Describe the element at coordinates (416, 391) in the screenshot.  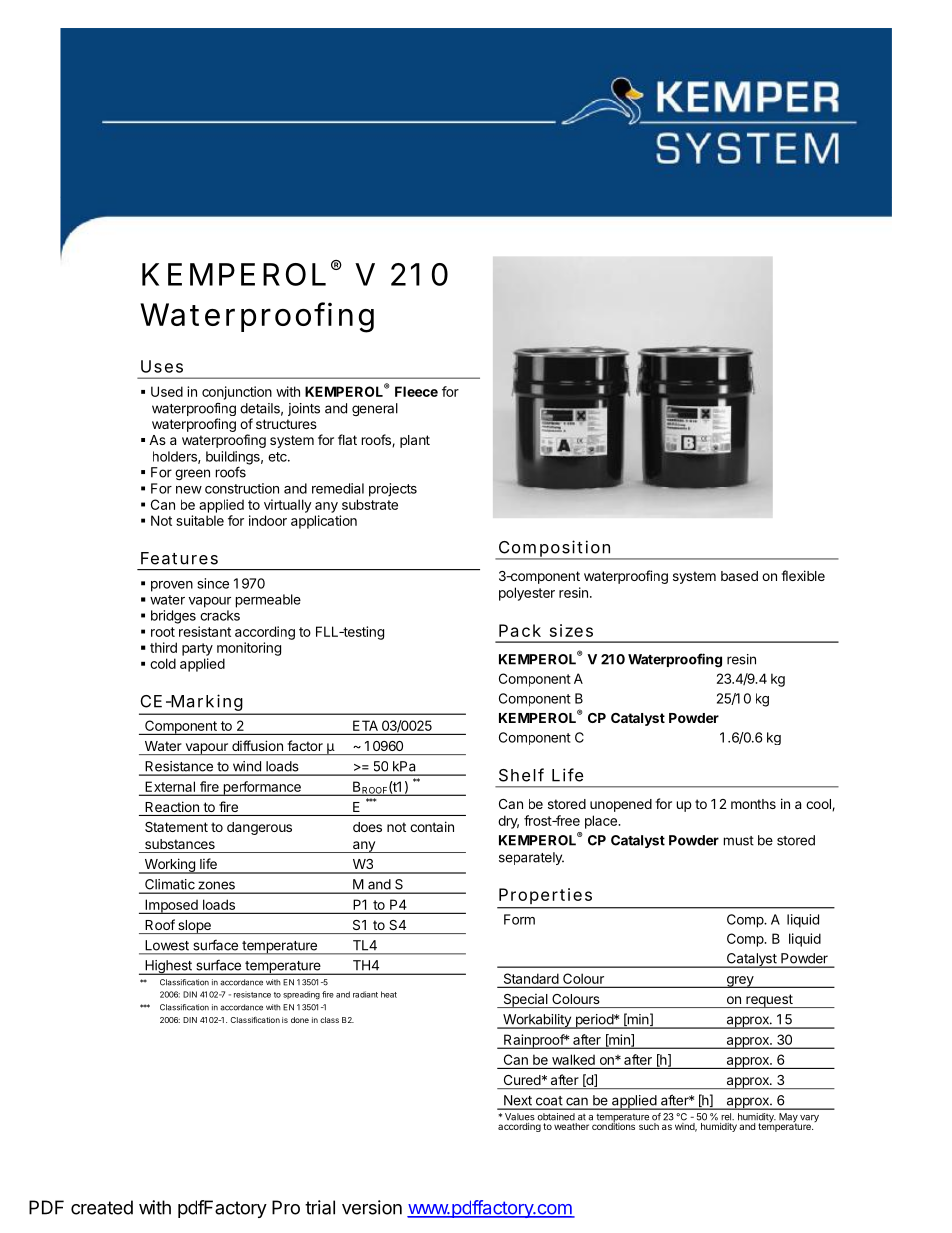
I see `Fleece` at that location.
